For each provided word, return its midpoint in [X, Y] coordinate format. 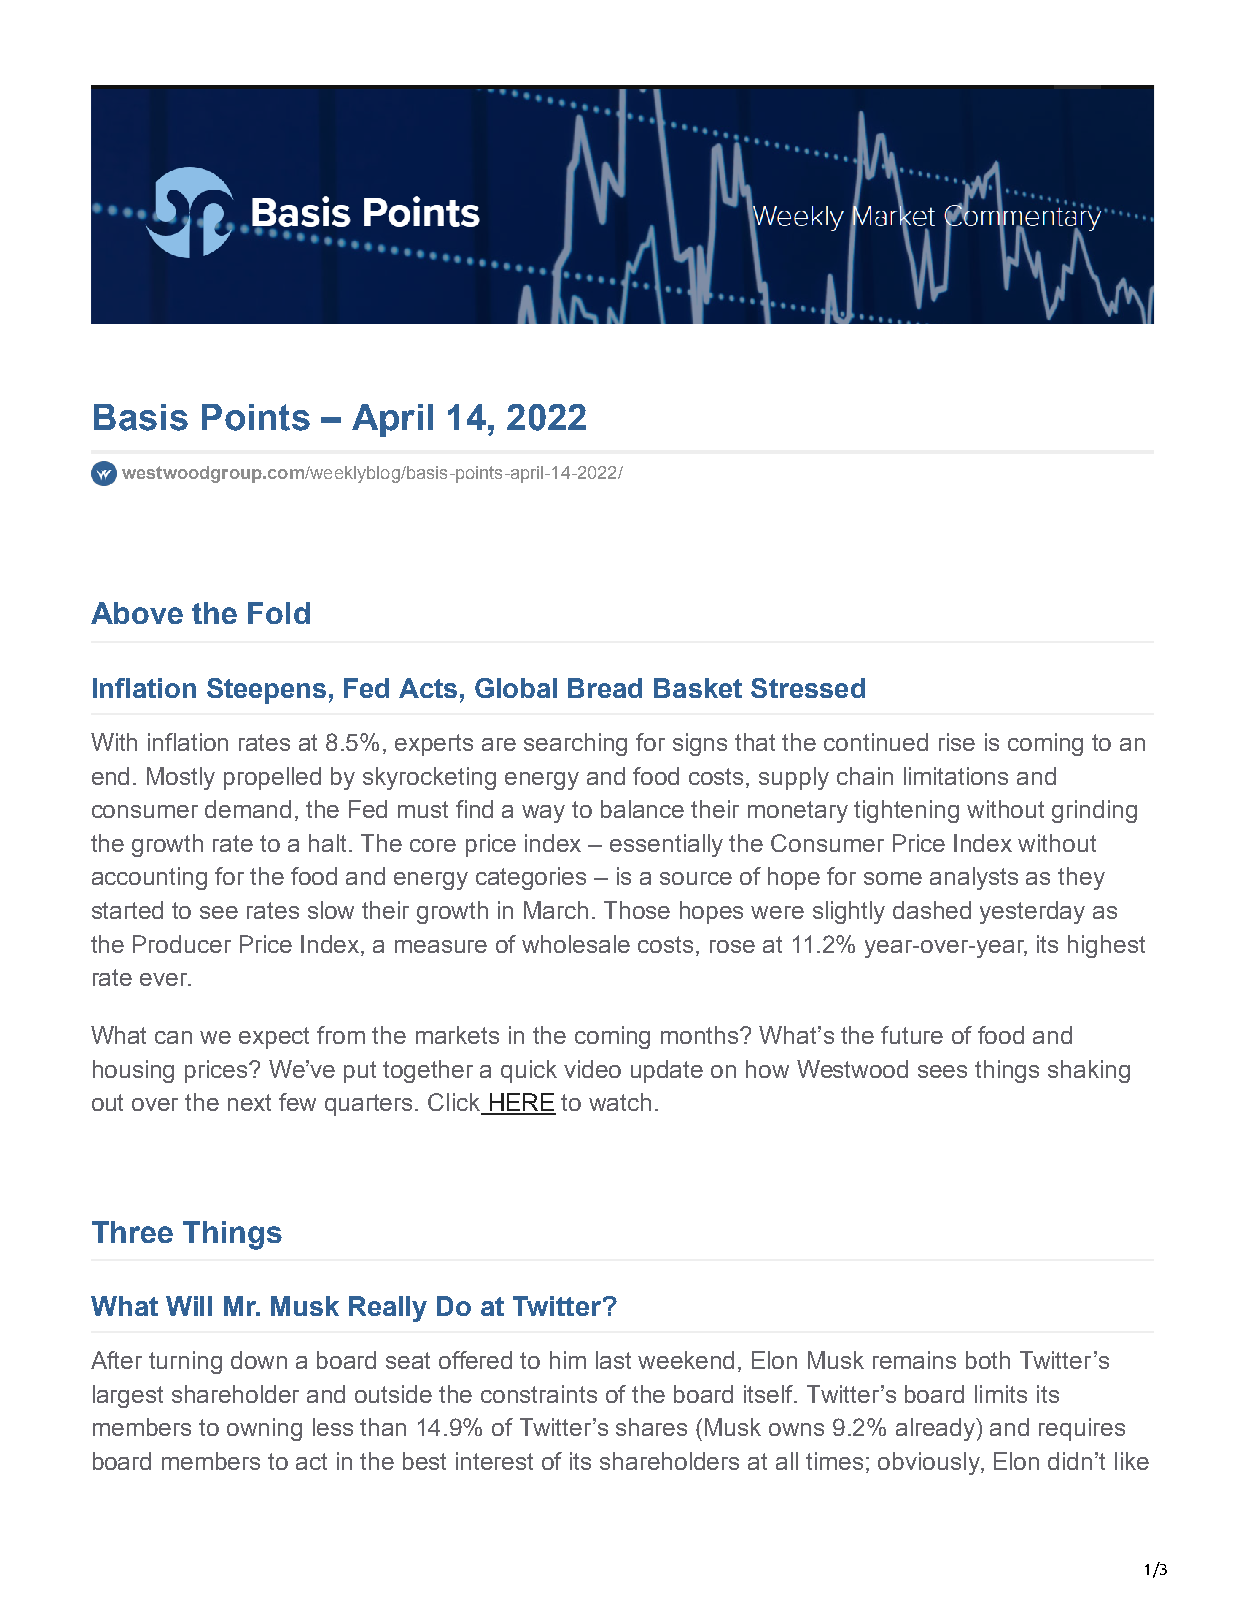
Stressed [808, 688]
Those [637, 910]
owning [264, 1429]
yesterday [1032, 912]
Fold [279, 613]
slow [331, 910]
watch [620, 1102]
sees [942, 1071]
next [249, 1102]
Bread [605, 688]
